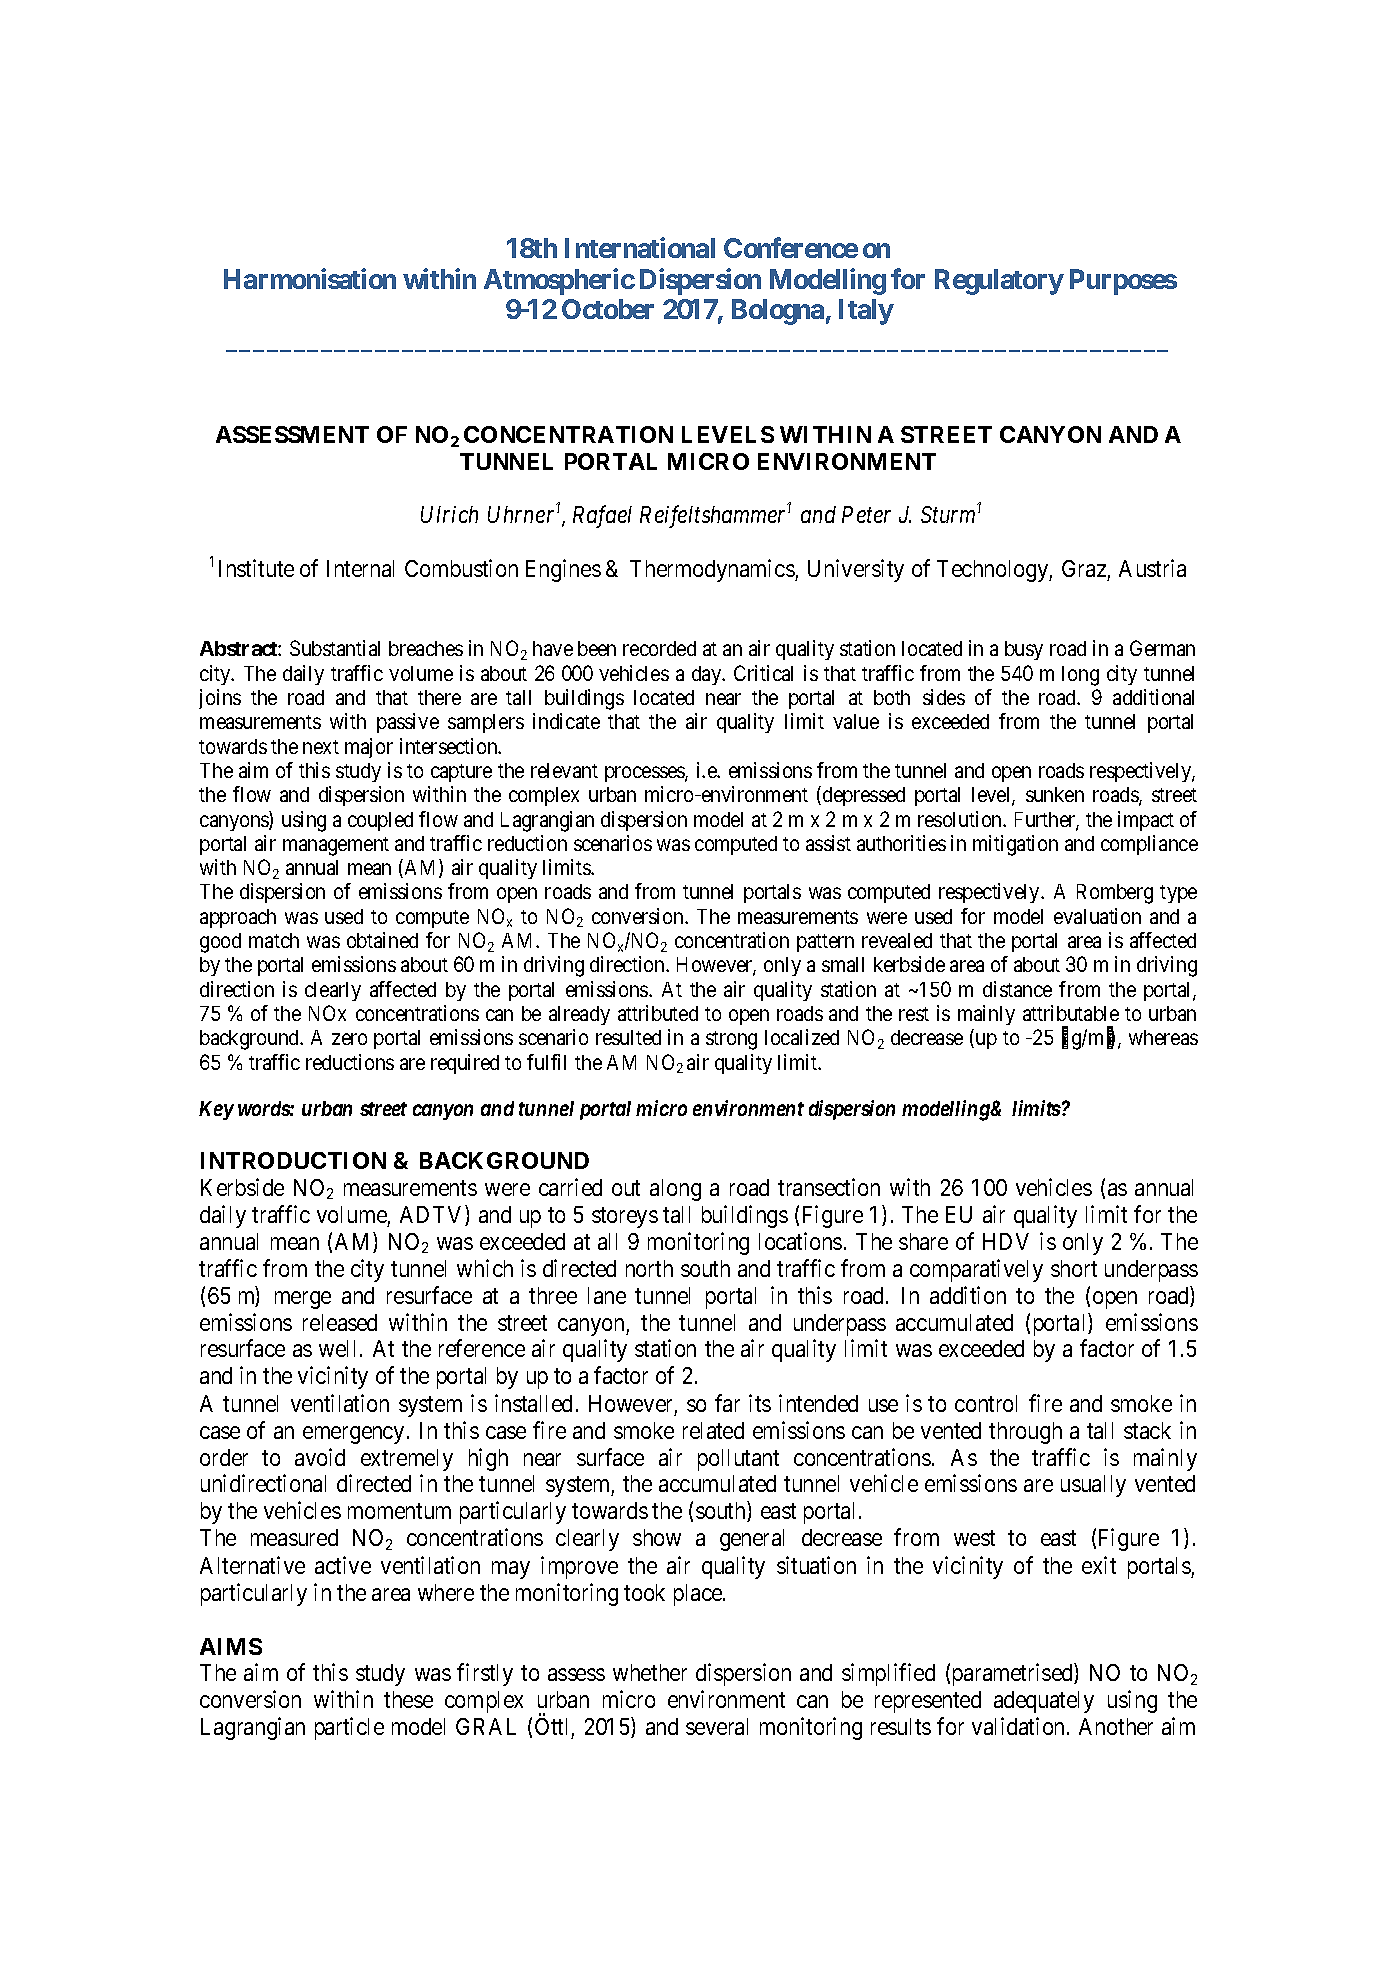  What do you see at coordinates (608, 309) in the page?
I see `October` at bounding box center [608, 309].
